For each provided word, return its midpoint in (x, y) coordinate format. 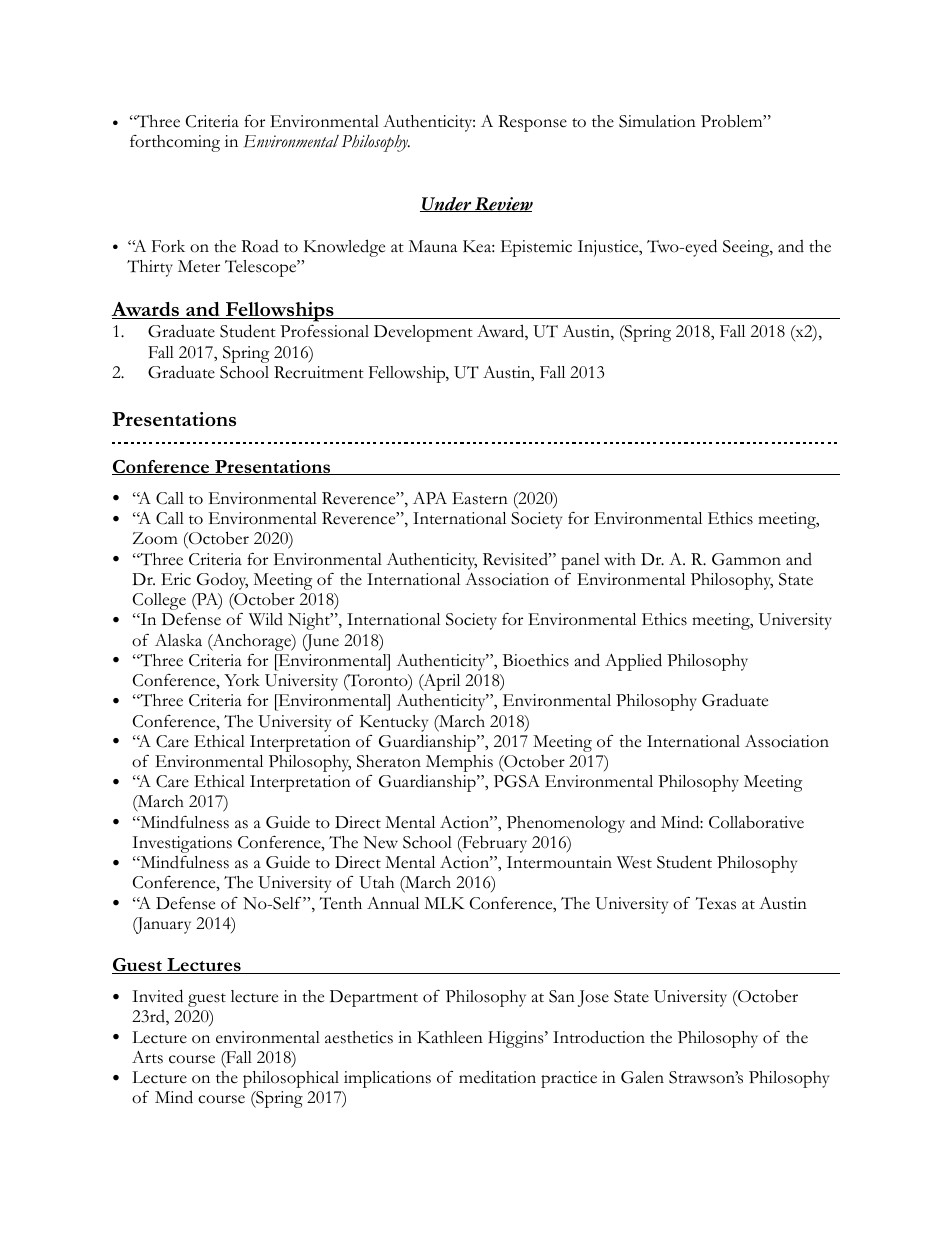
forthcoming (175, 143)
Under (447, 204)
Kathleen (450, 1037)
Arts (147, 1057)
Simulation (657, 121)
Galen (642, 1077)
